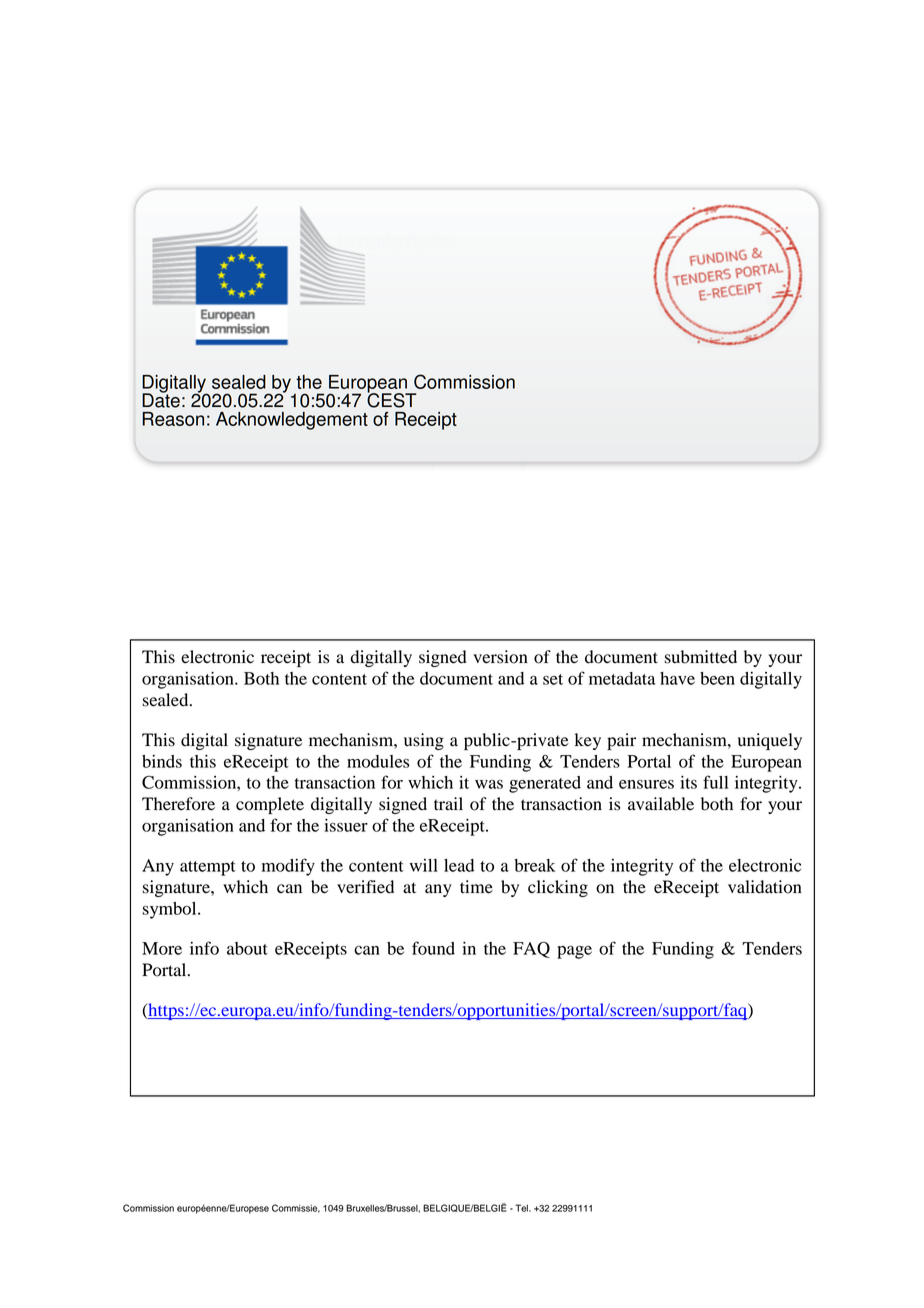  What do you see at coordinates (661, 804) in the document?
I see `available` at bounding box center [661, 804].
